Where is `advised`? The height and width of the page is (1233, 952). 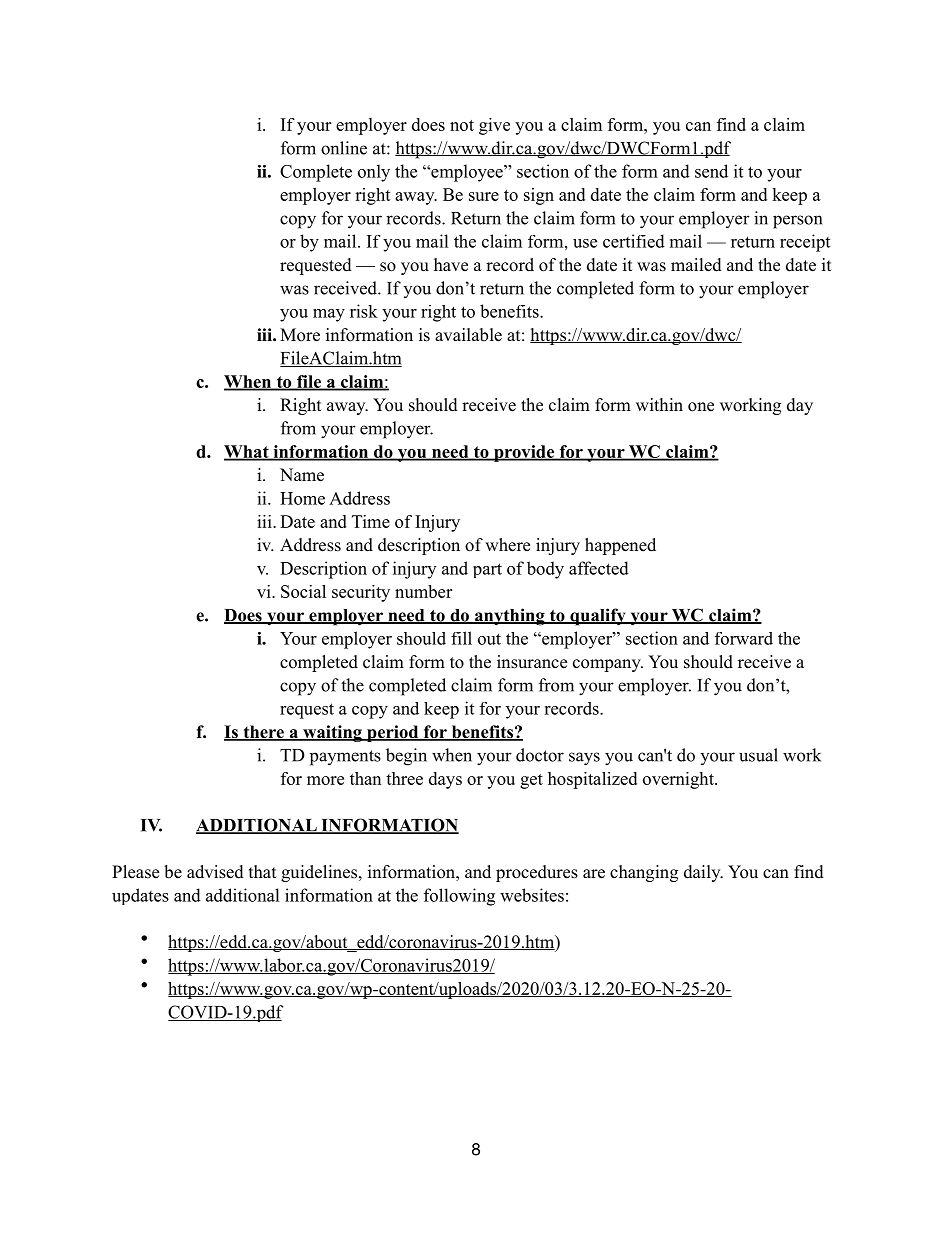
advised is located at coordinates (215, 872).
